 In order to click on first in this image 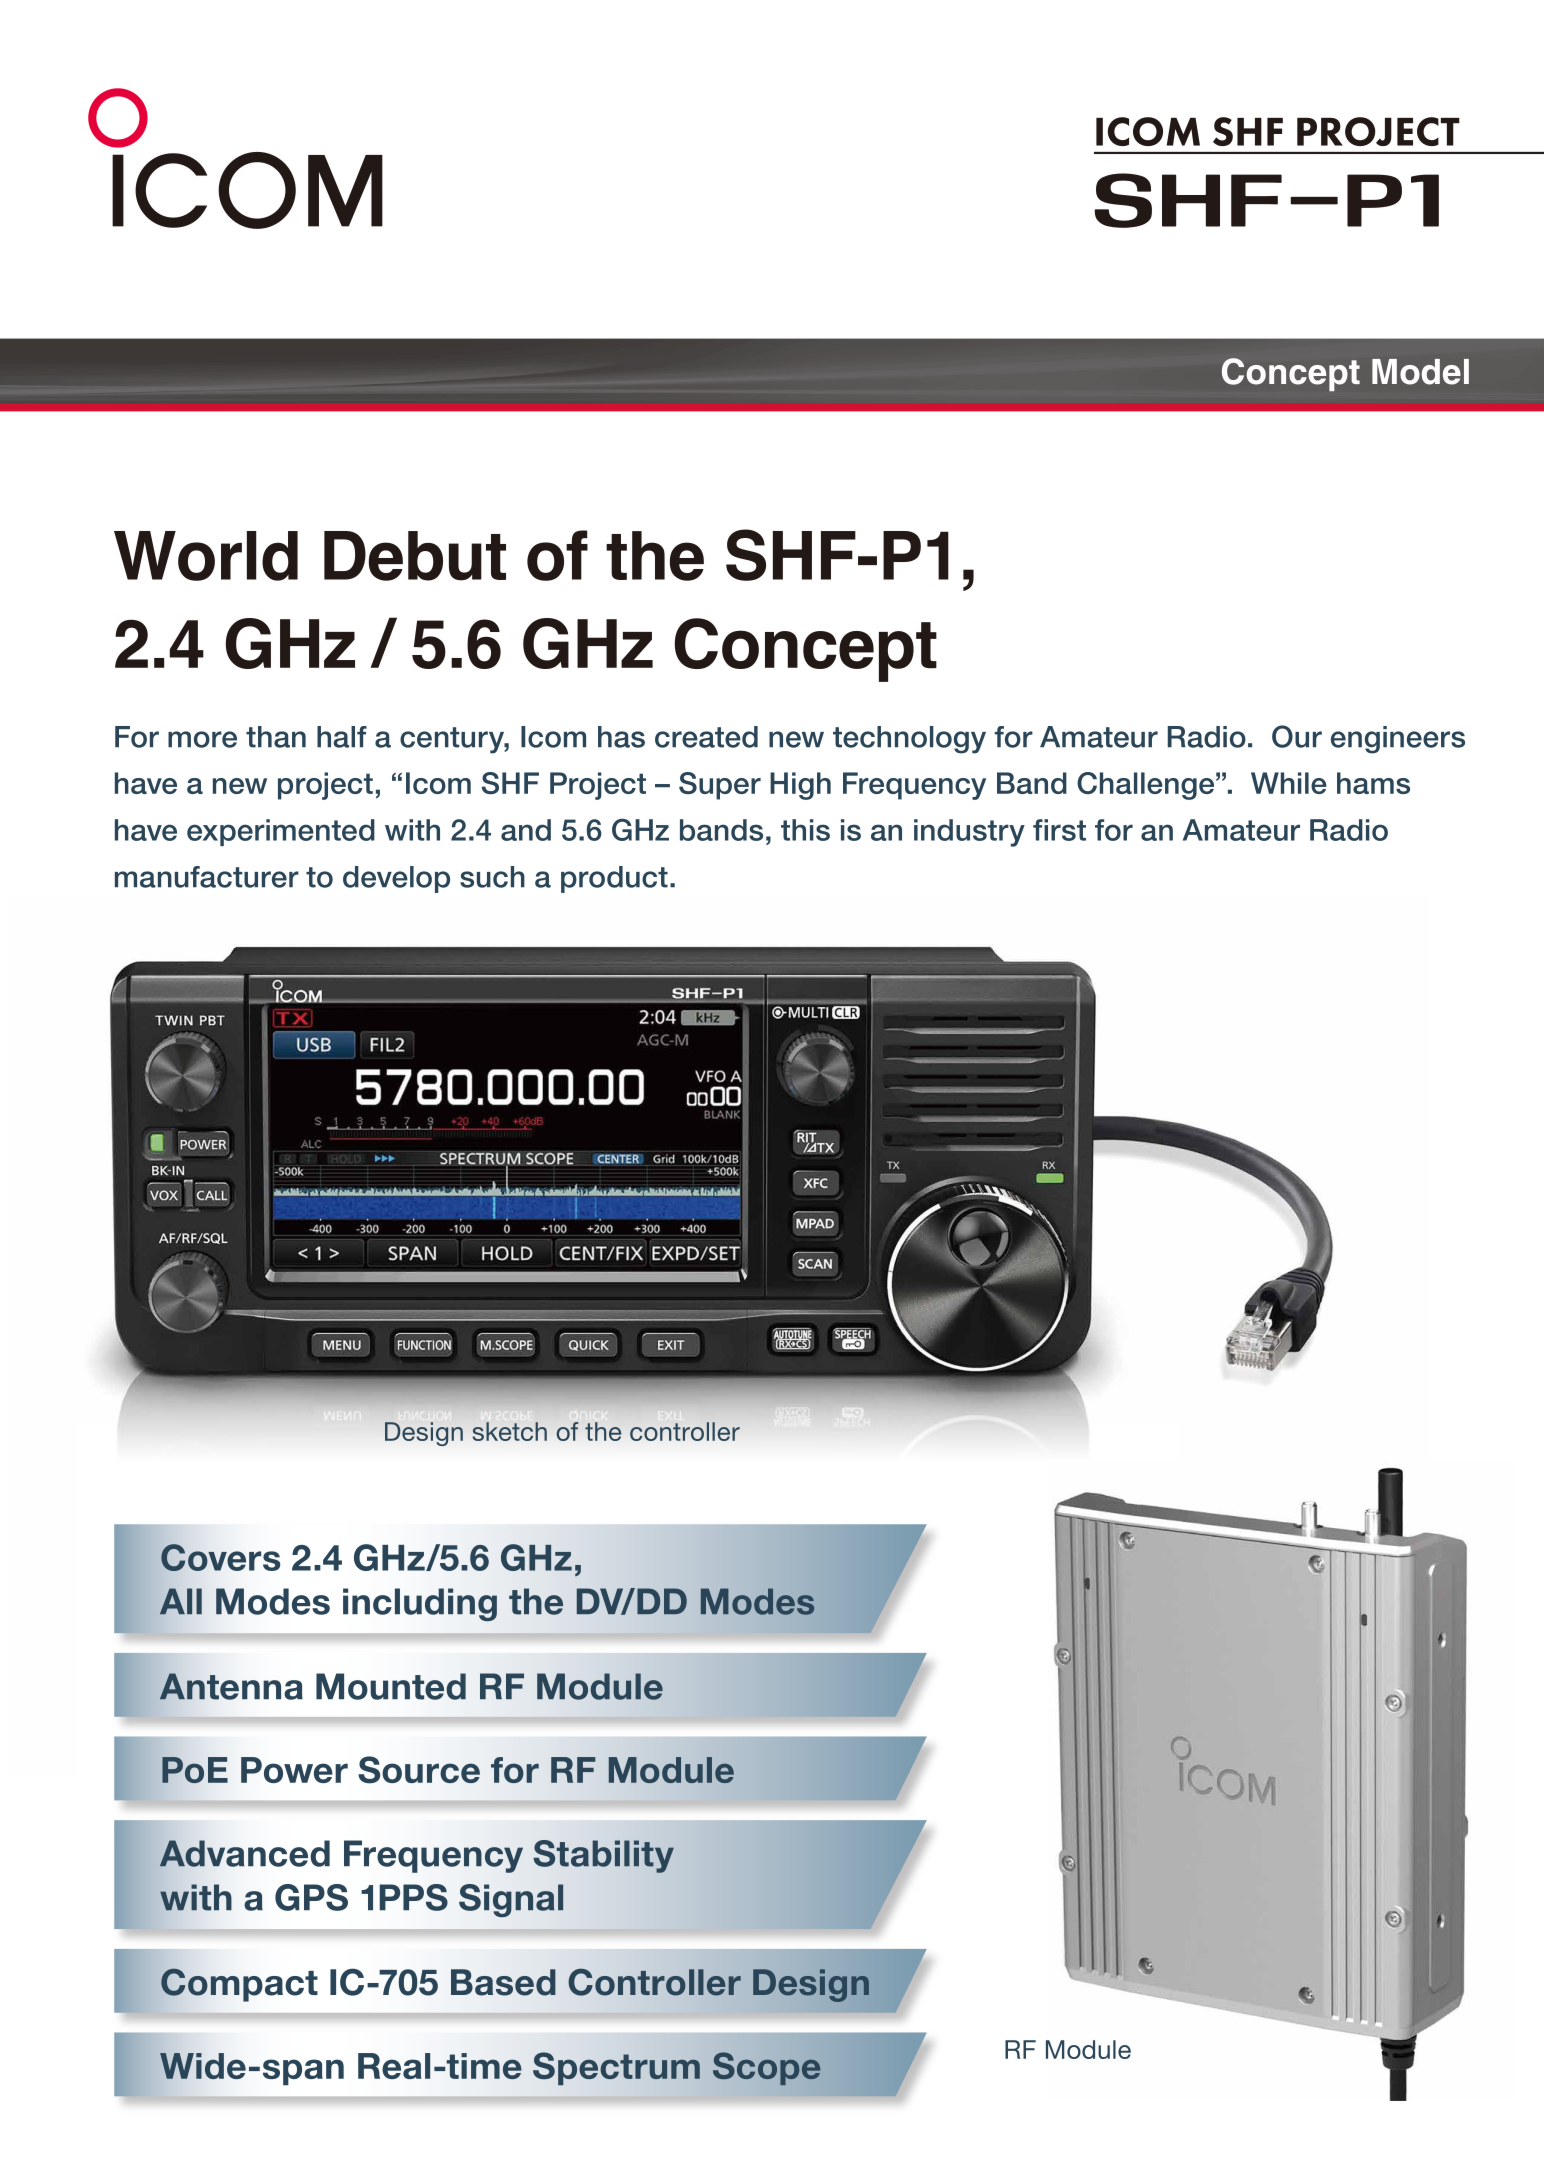, I will do `click(1059, 830)`.
